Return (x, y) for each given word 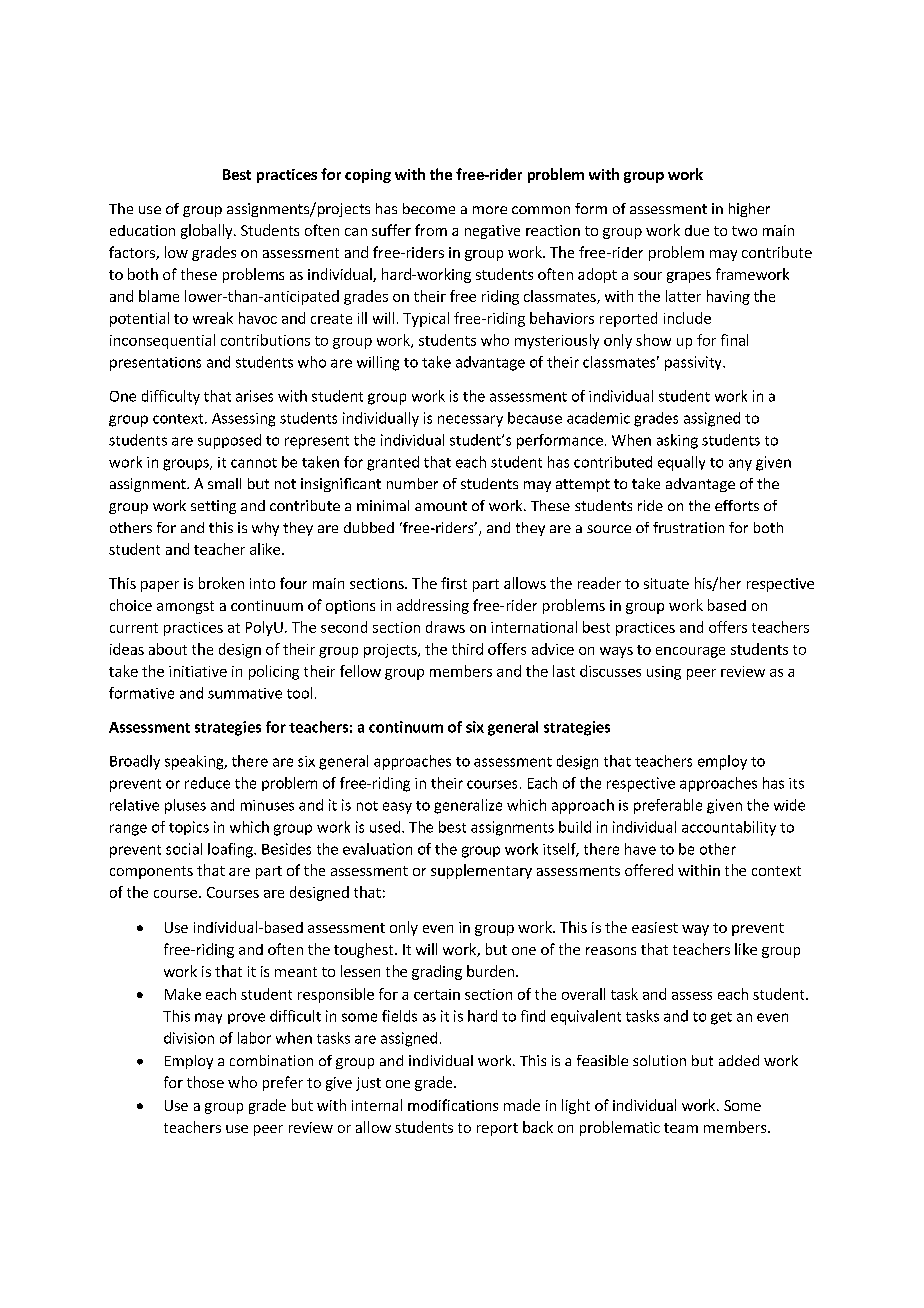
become (429, 208)
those (205, 1082)
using (664, 673)
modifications (453, 1105)
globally (208, 231)
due (697, 230)
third (467, 649)
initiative (198, 671)
